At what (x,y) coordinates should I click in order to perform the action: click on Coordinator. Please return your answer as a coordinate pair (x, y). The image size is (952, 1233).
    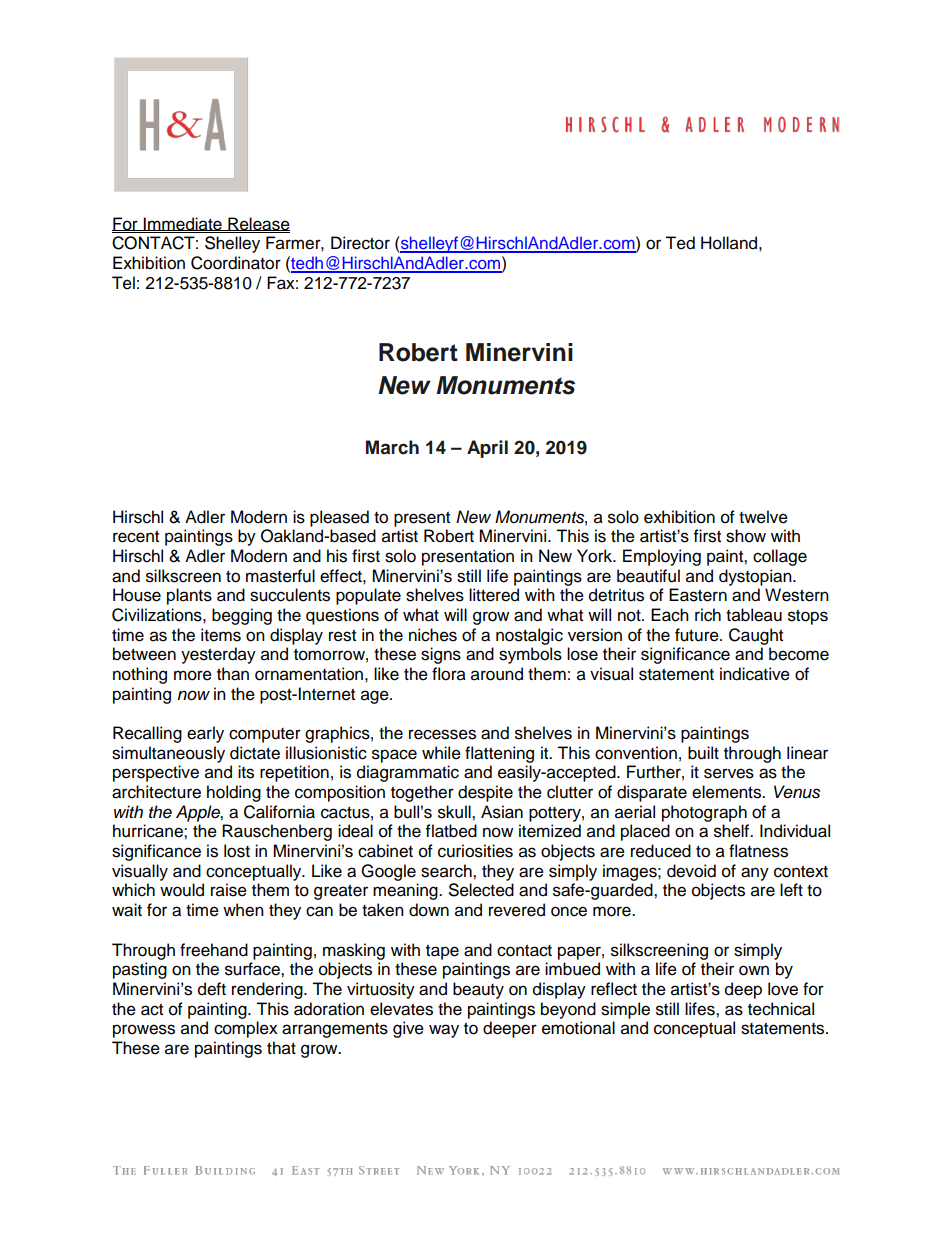
    Looking at the image, I should click on (236, 263).
